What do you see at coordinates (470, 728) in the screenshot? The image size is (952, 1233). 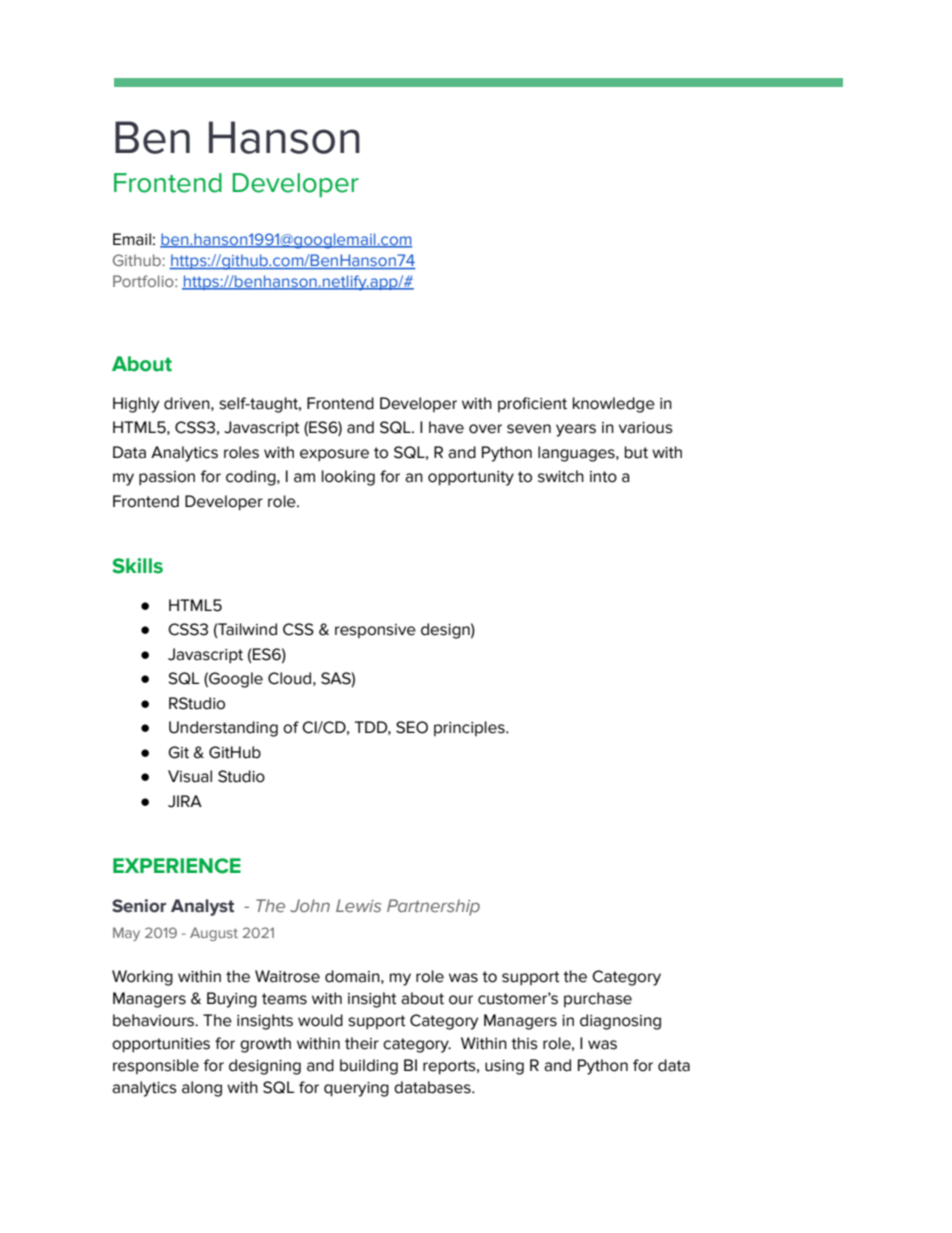 I see `principles` at bounding box center [470, 728].
